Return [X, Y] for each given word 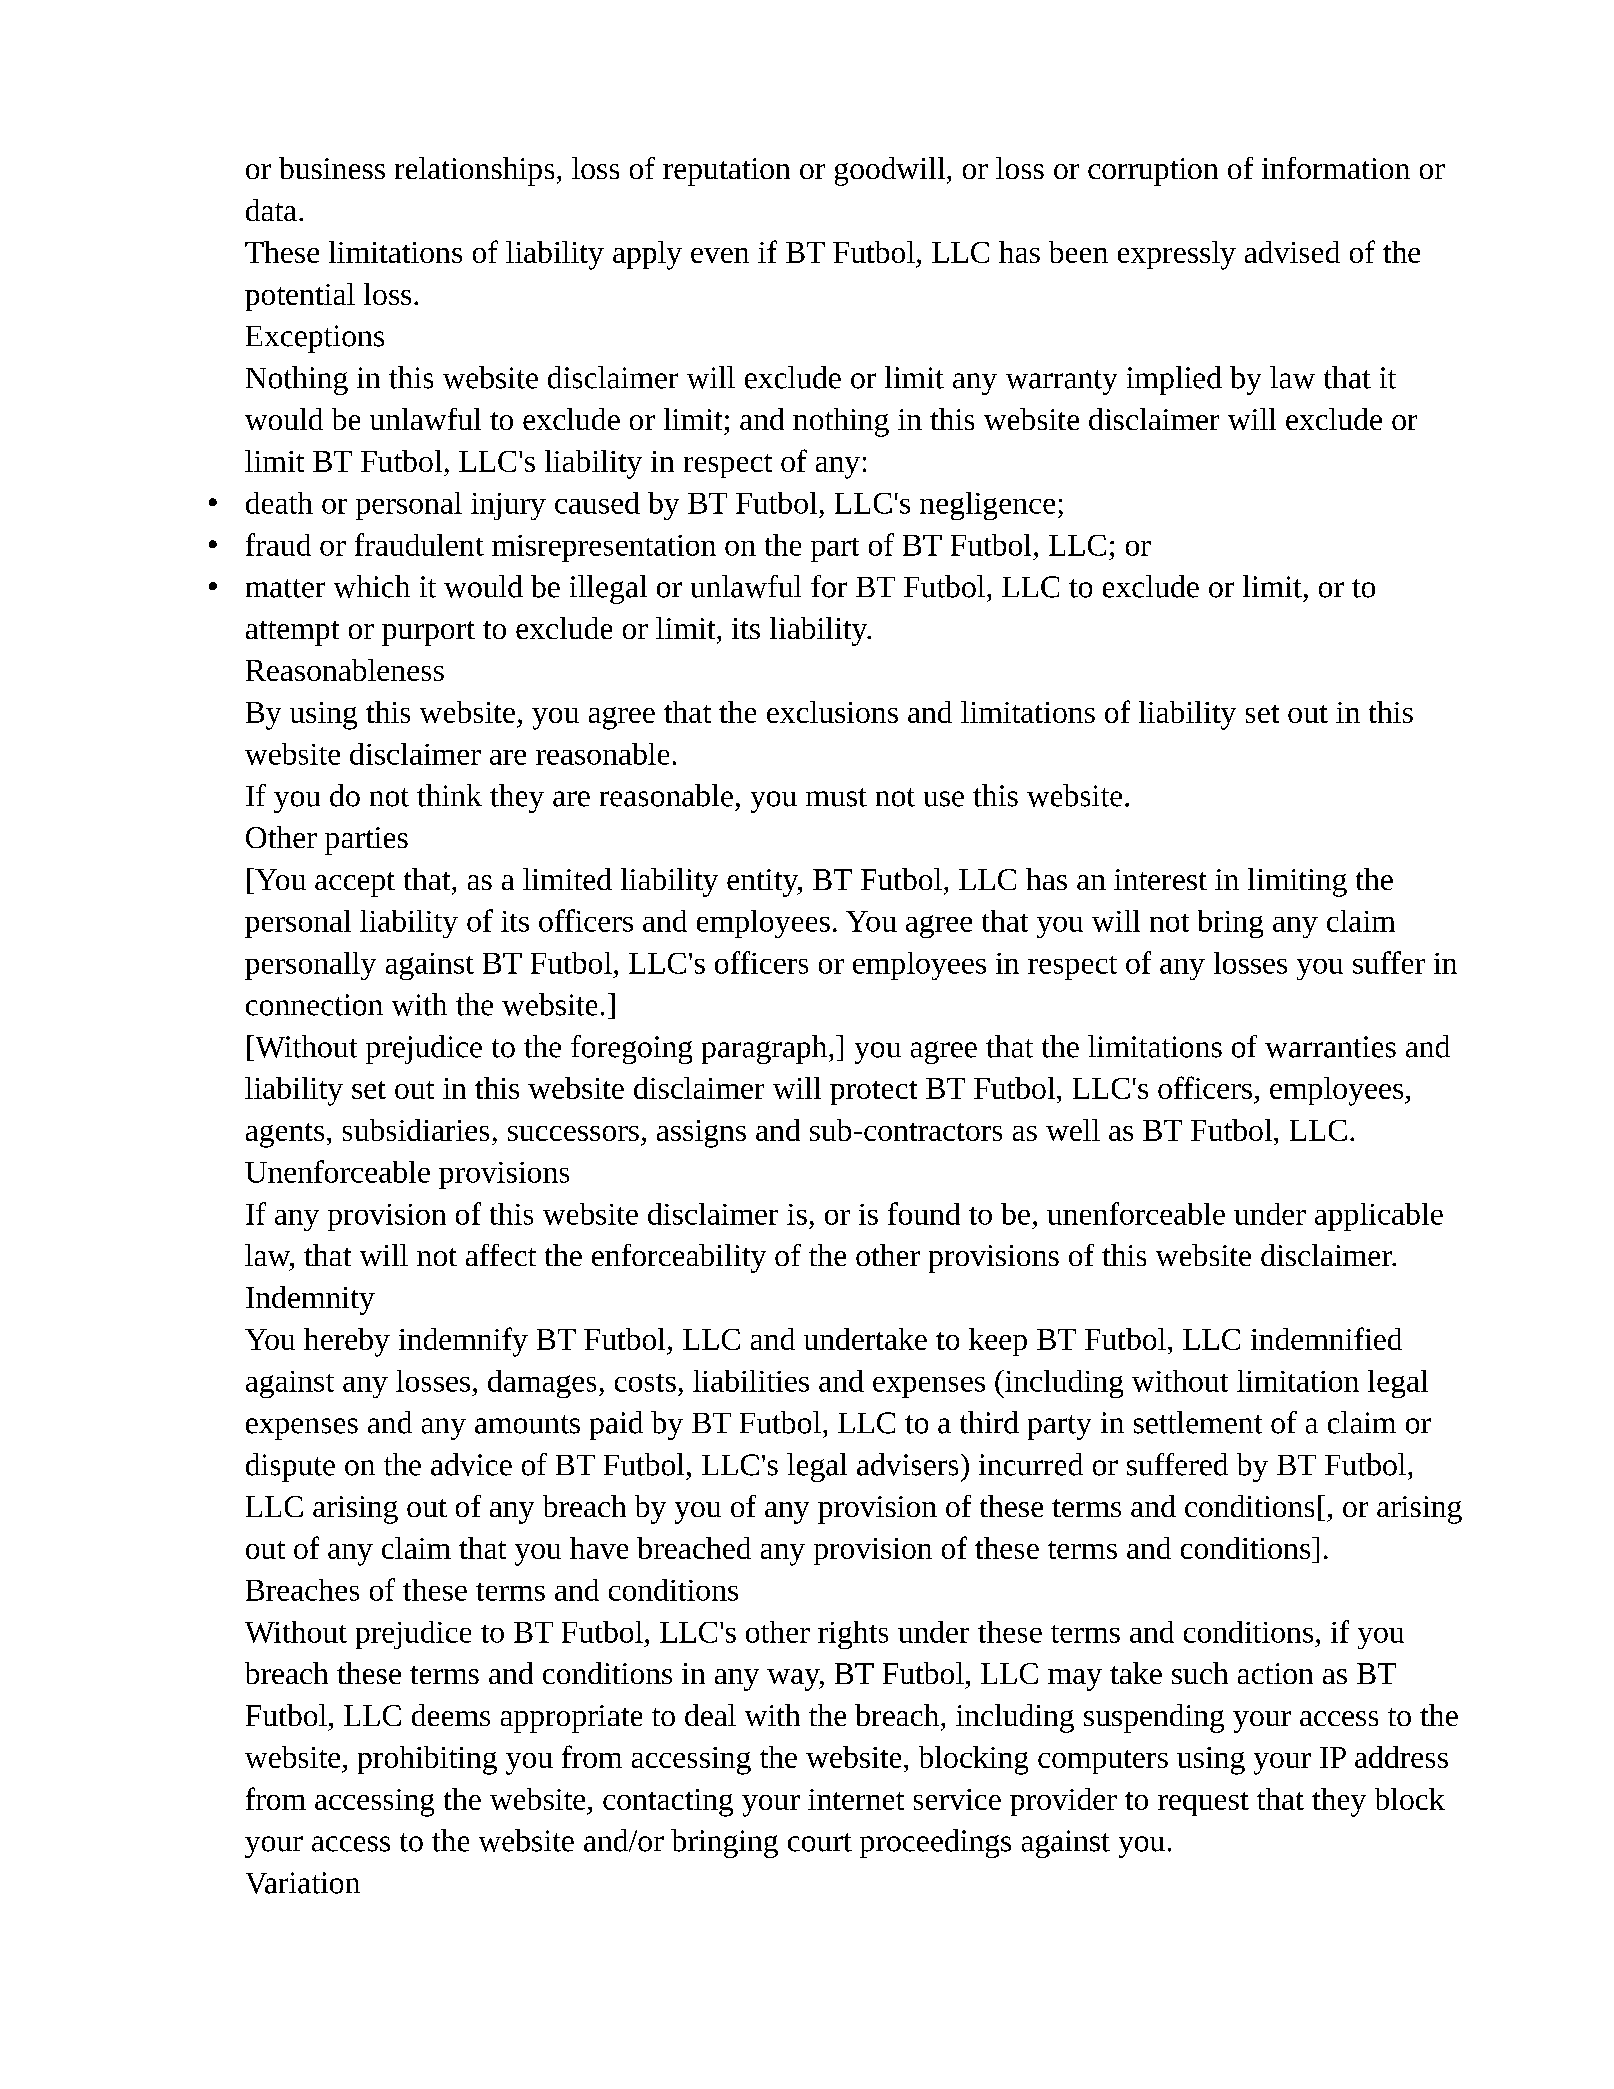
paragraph [764, 1049]
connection [314, 1005]
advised [1292, 252]
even [720, 255]
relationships [474, 171]
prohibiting [427, 1760]
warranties [1330, 1047]
